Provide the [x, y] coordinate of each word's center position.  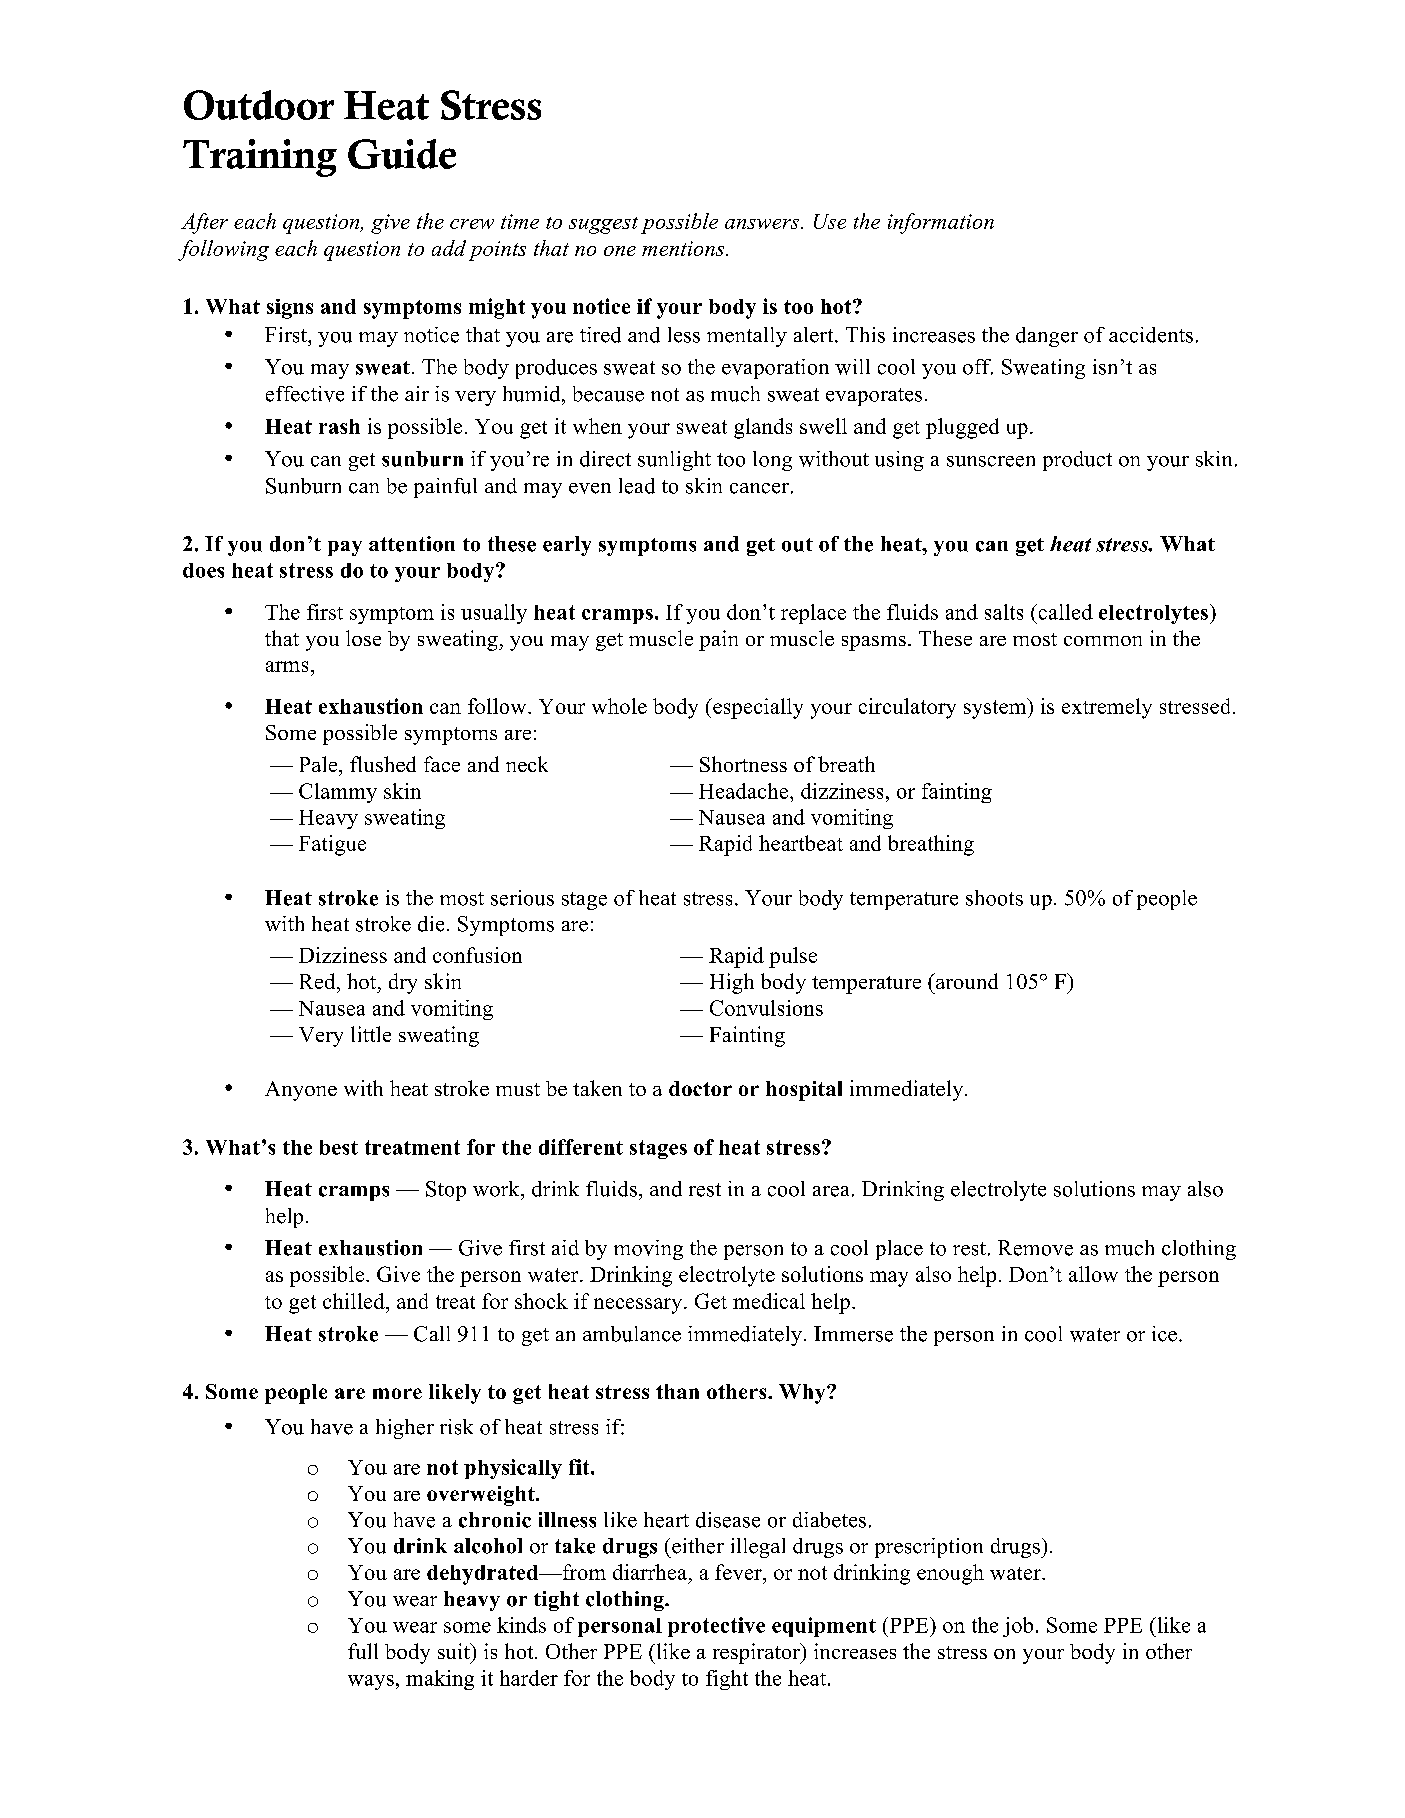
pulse [793, 957]
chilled [355, 1301]
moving [648, 1250]
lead [637, 486]
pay [345, 548]
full [363, 1651]
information [941, 223]
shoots [994, 898]
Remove [1035, 1248]
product [1077, 461]
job [1018, 1627]
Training [260, 158]
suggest [603, 225]
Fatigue [332, 845]
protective [716, 1627]
